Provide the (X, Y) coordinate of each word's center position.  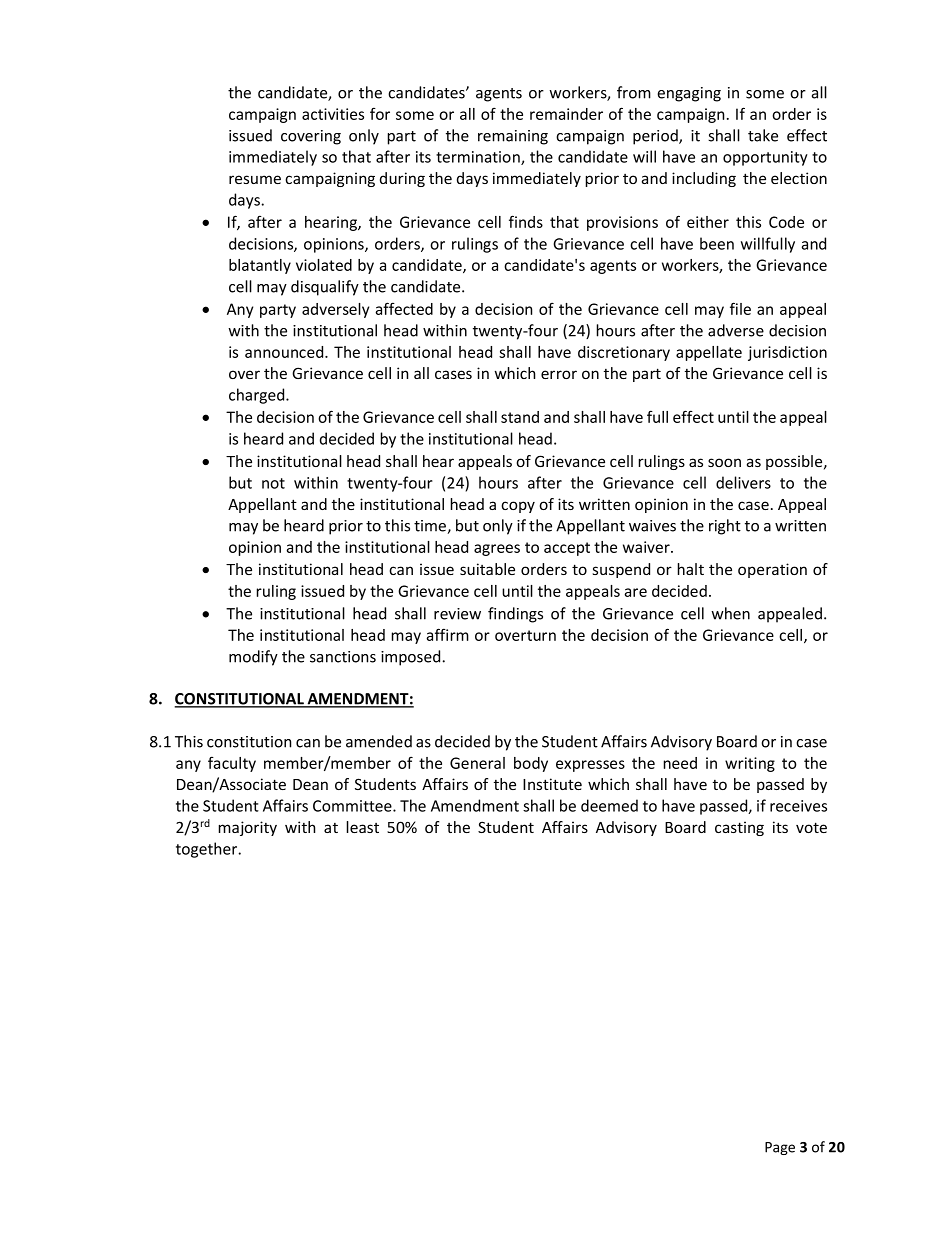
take (763, 135)
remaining (513, 137)
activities (333, 114)
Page (780, 1148)
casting (739, 828)
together (208, 850)
